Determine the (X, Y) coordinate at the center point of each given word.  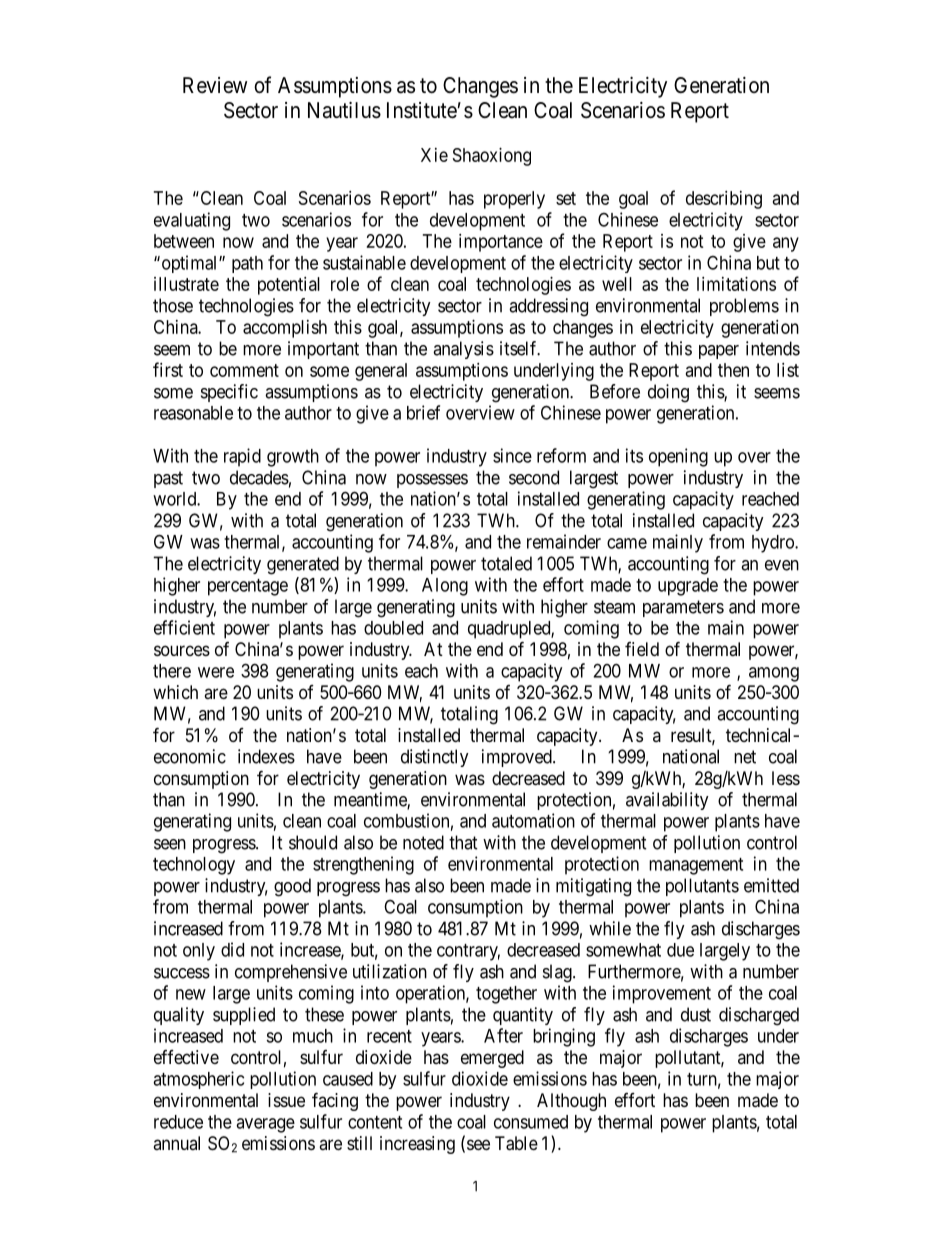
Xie (434, 155)
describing (724, 200)
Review (215, 85)
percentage (248, 587)
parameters (683, 608)
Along (445, 587)
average (265, 1125)
